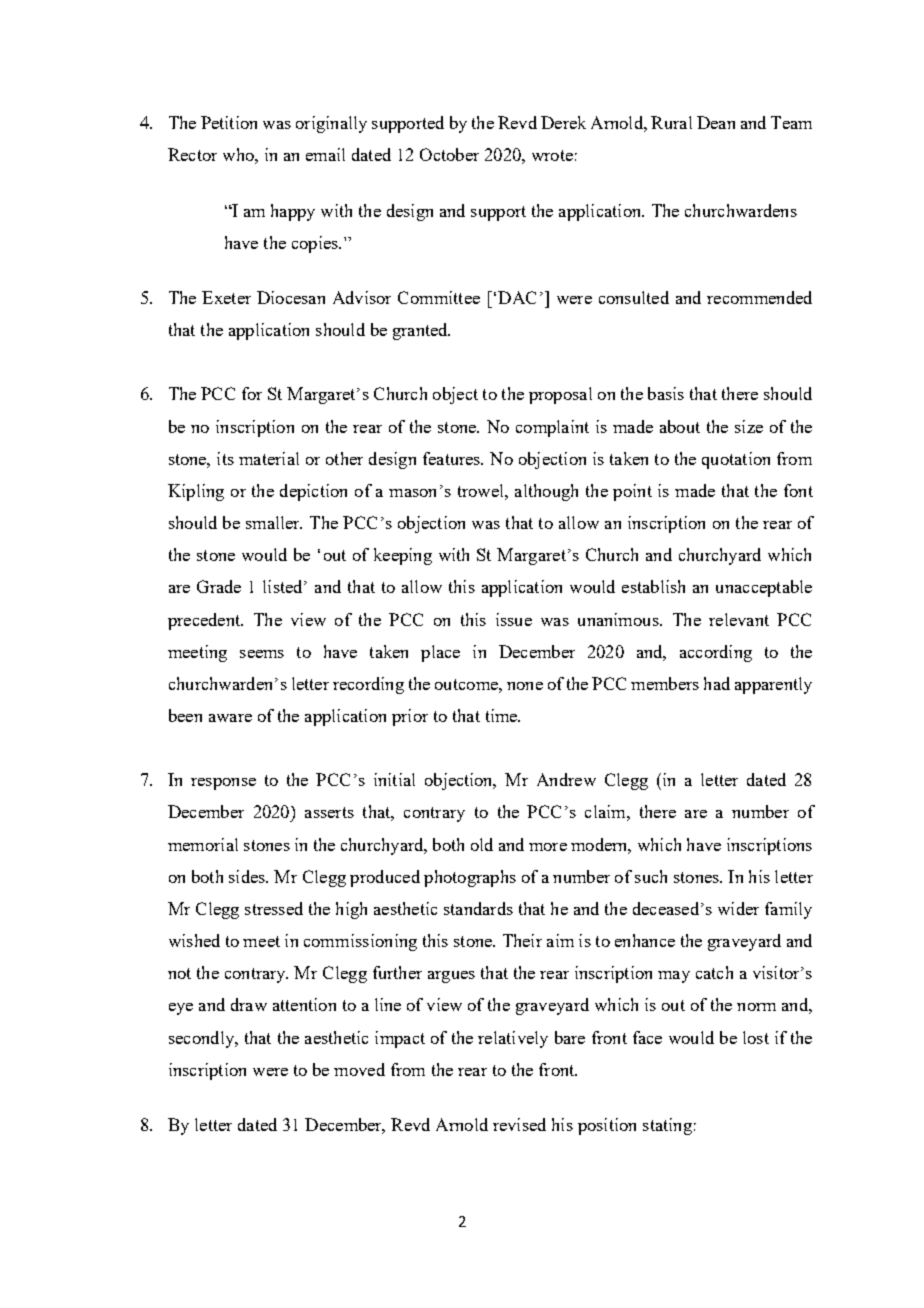 The height and width of the page is (1308, 924). What do you see at coordinates (202, 1039) in the page?
I see `secondly` at bounding box center [202, 1039].
